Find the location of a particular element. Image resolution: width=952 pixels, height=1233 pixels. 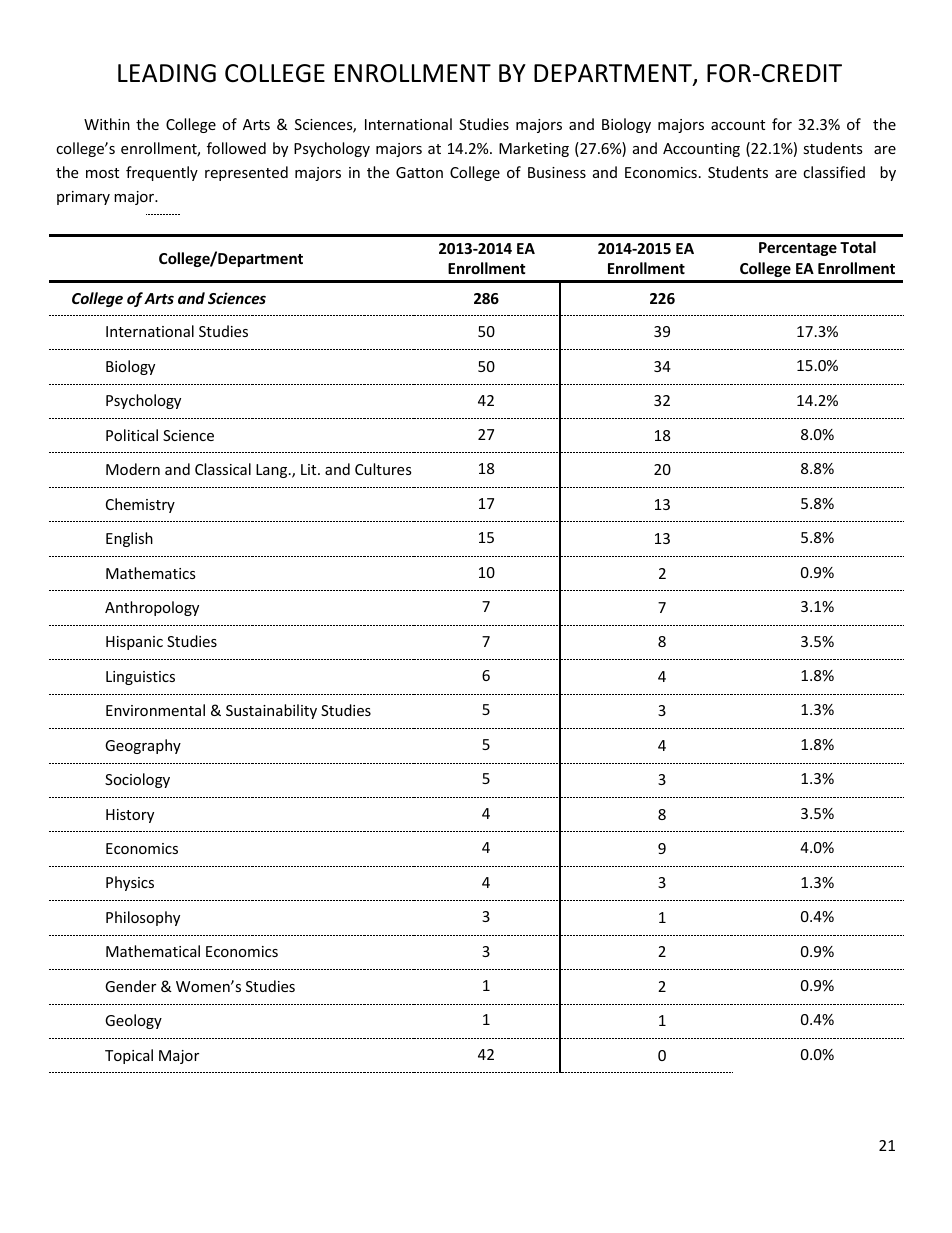

Cultures is located at coordinates (383, 469).
